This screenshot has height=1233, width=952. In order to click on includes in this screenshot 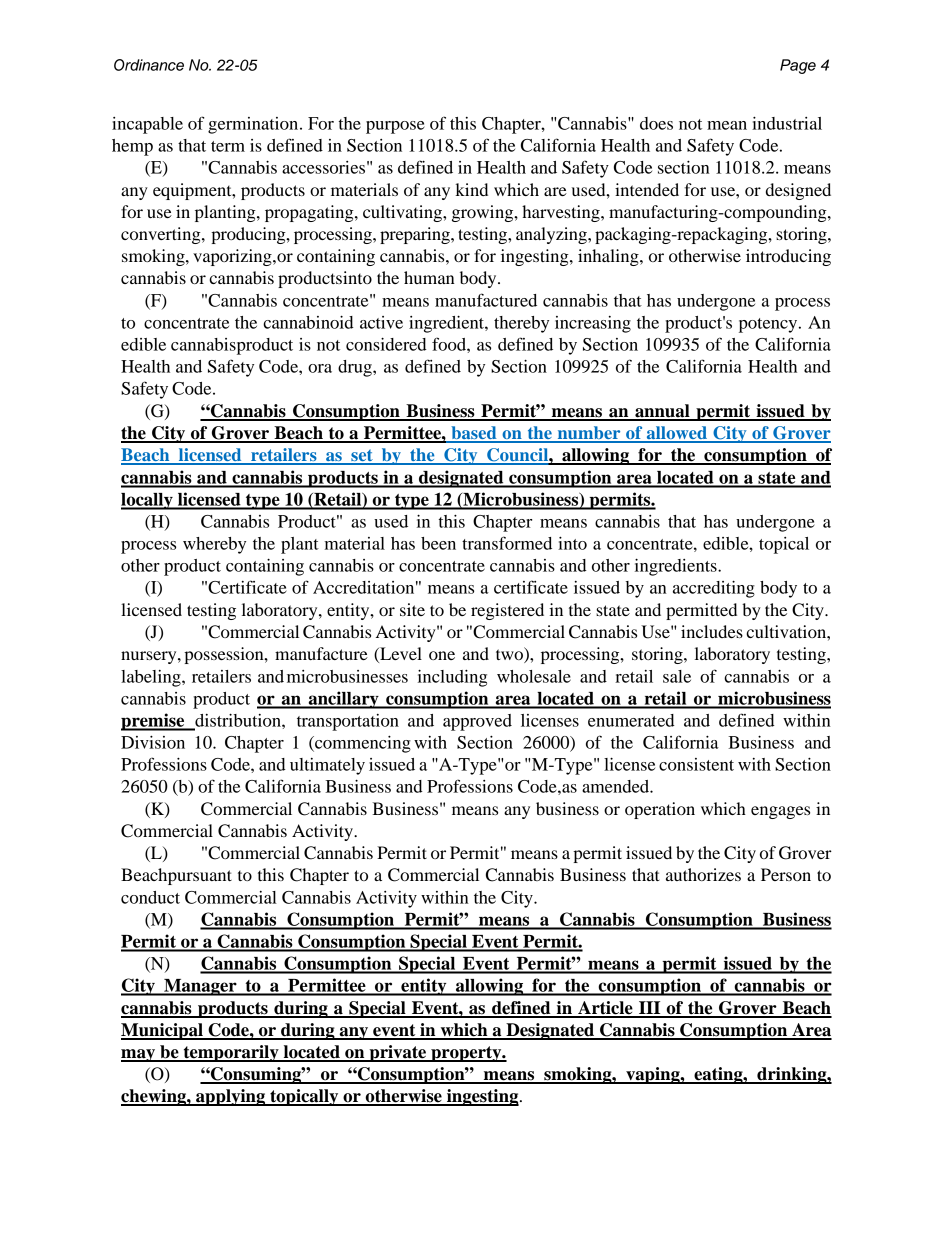, I will do `click(712, 631)`.
